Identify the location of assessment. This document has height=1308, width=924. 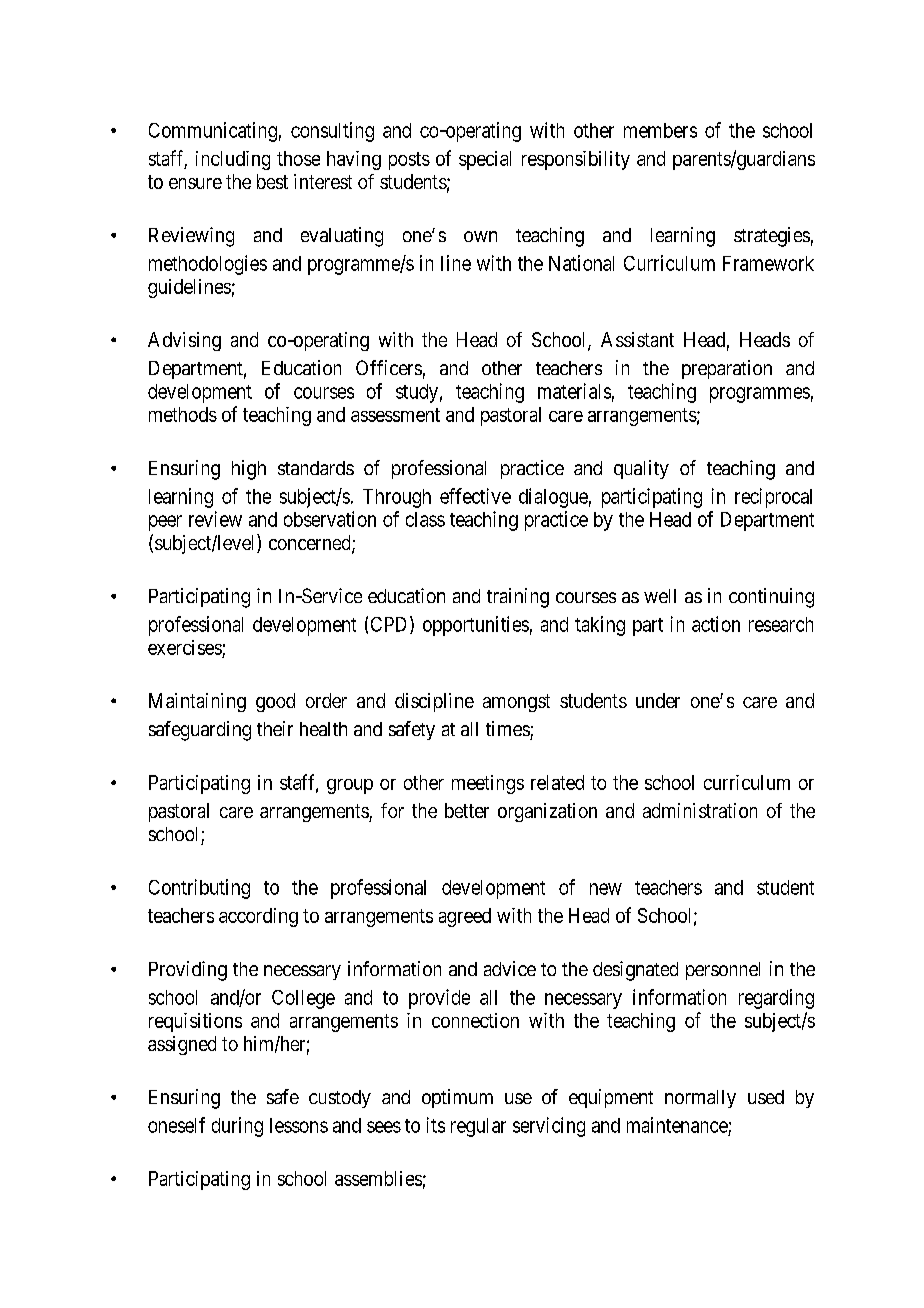
(395, 415).
